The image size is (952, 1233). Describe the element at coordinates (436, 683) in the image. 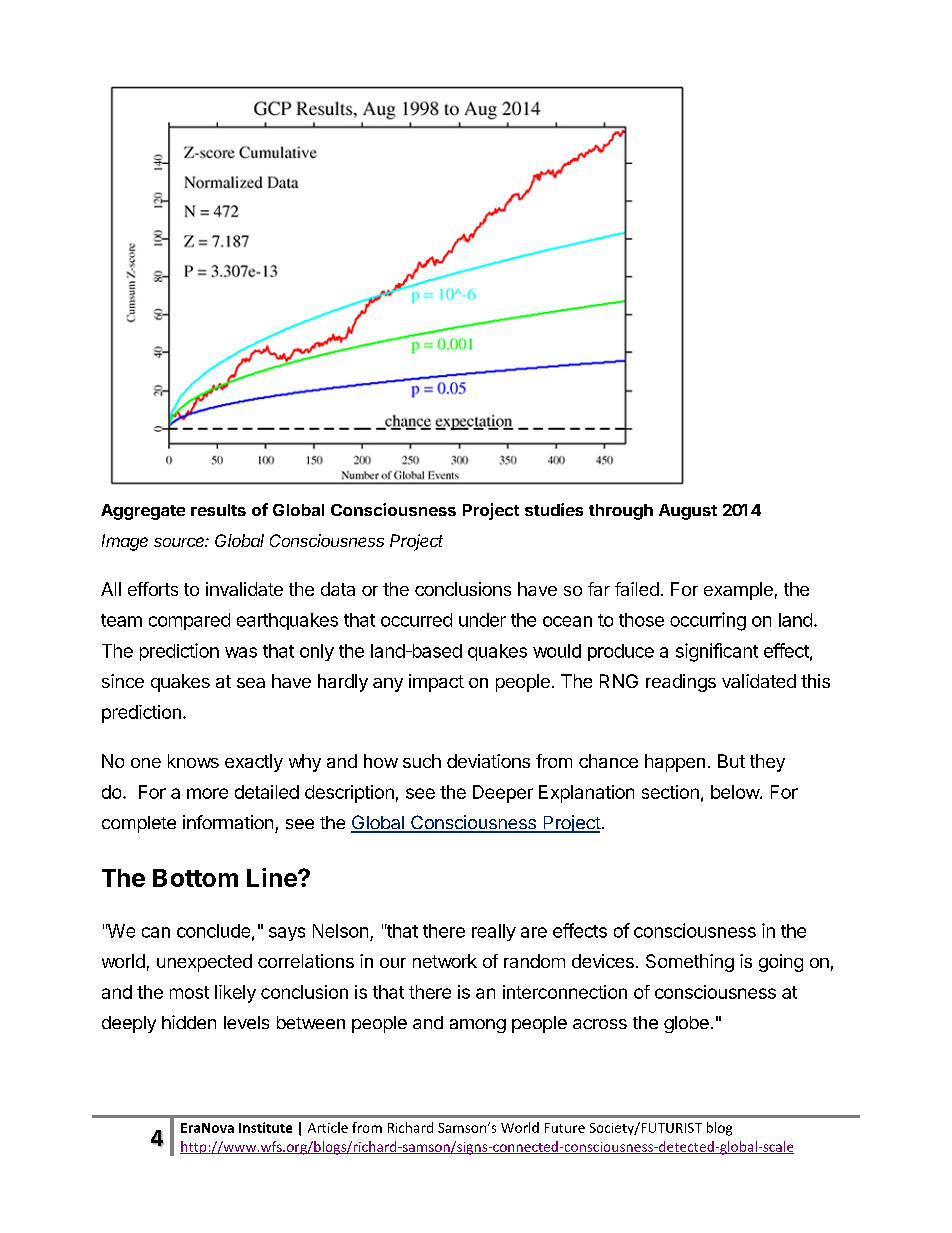

I see `impact` at that location.
